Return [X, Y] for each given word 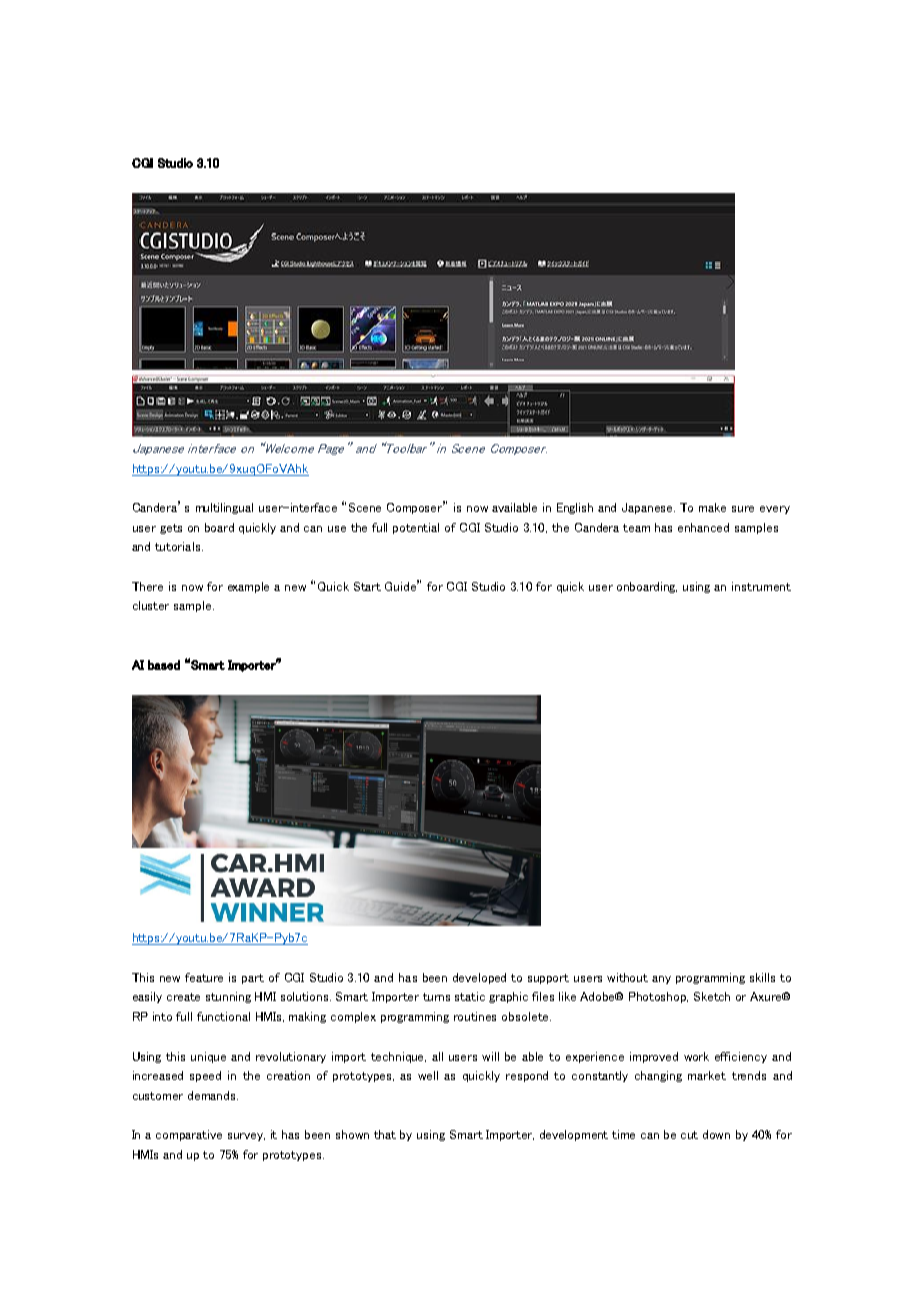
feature [204, 977]
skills [762, 977]
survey [246, 1137]
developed [479, 978]
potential [416, 528]
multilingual [224, 508]
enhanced [703, 527]
